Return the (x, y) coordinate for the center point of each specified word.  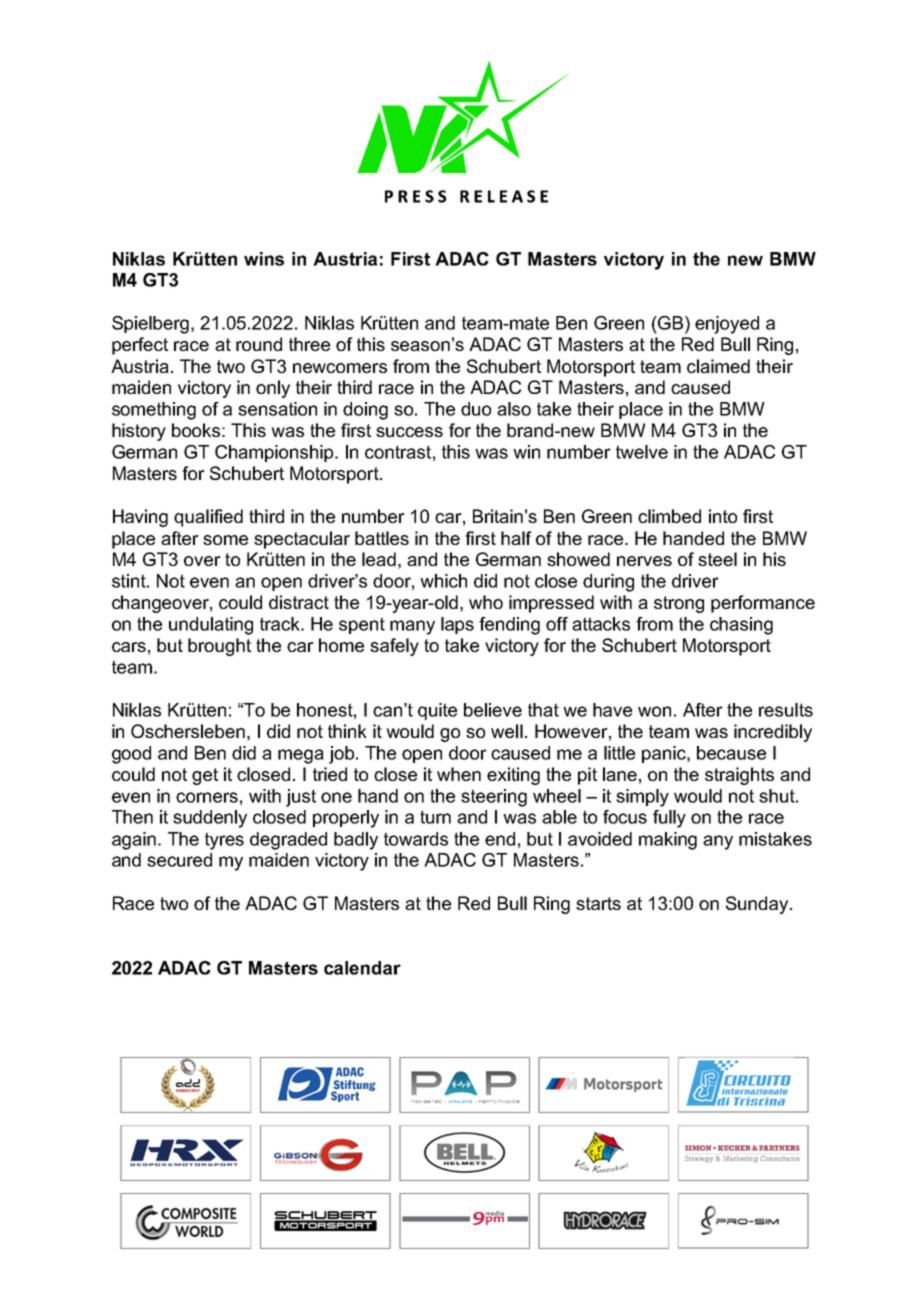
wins (264, 259)
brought (219, 647)
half (516, 538)
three (309, 344)
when (459, 774)
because (731, 753)
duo (476, 409)
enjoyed (727, 325)
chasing (741, 626)
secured (179, 860)
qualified (208, 518)
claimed (718, 366)
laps (457, 625)
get (205, 776)
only (273, 389)
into (723, 516)
